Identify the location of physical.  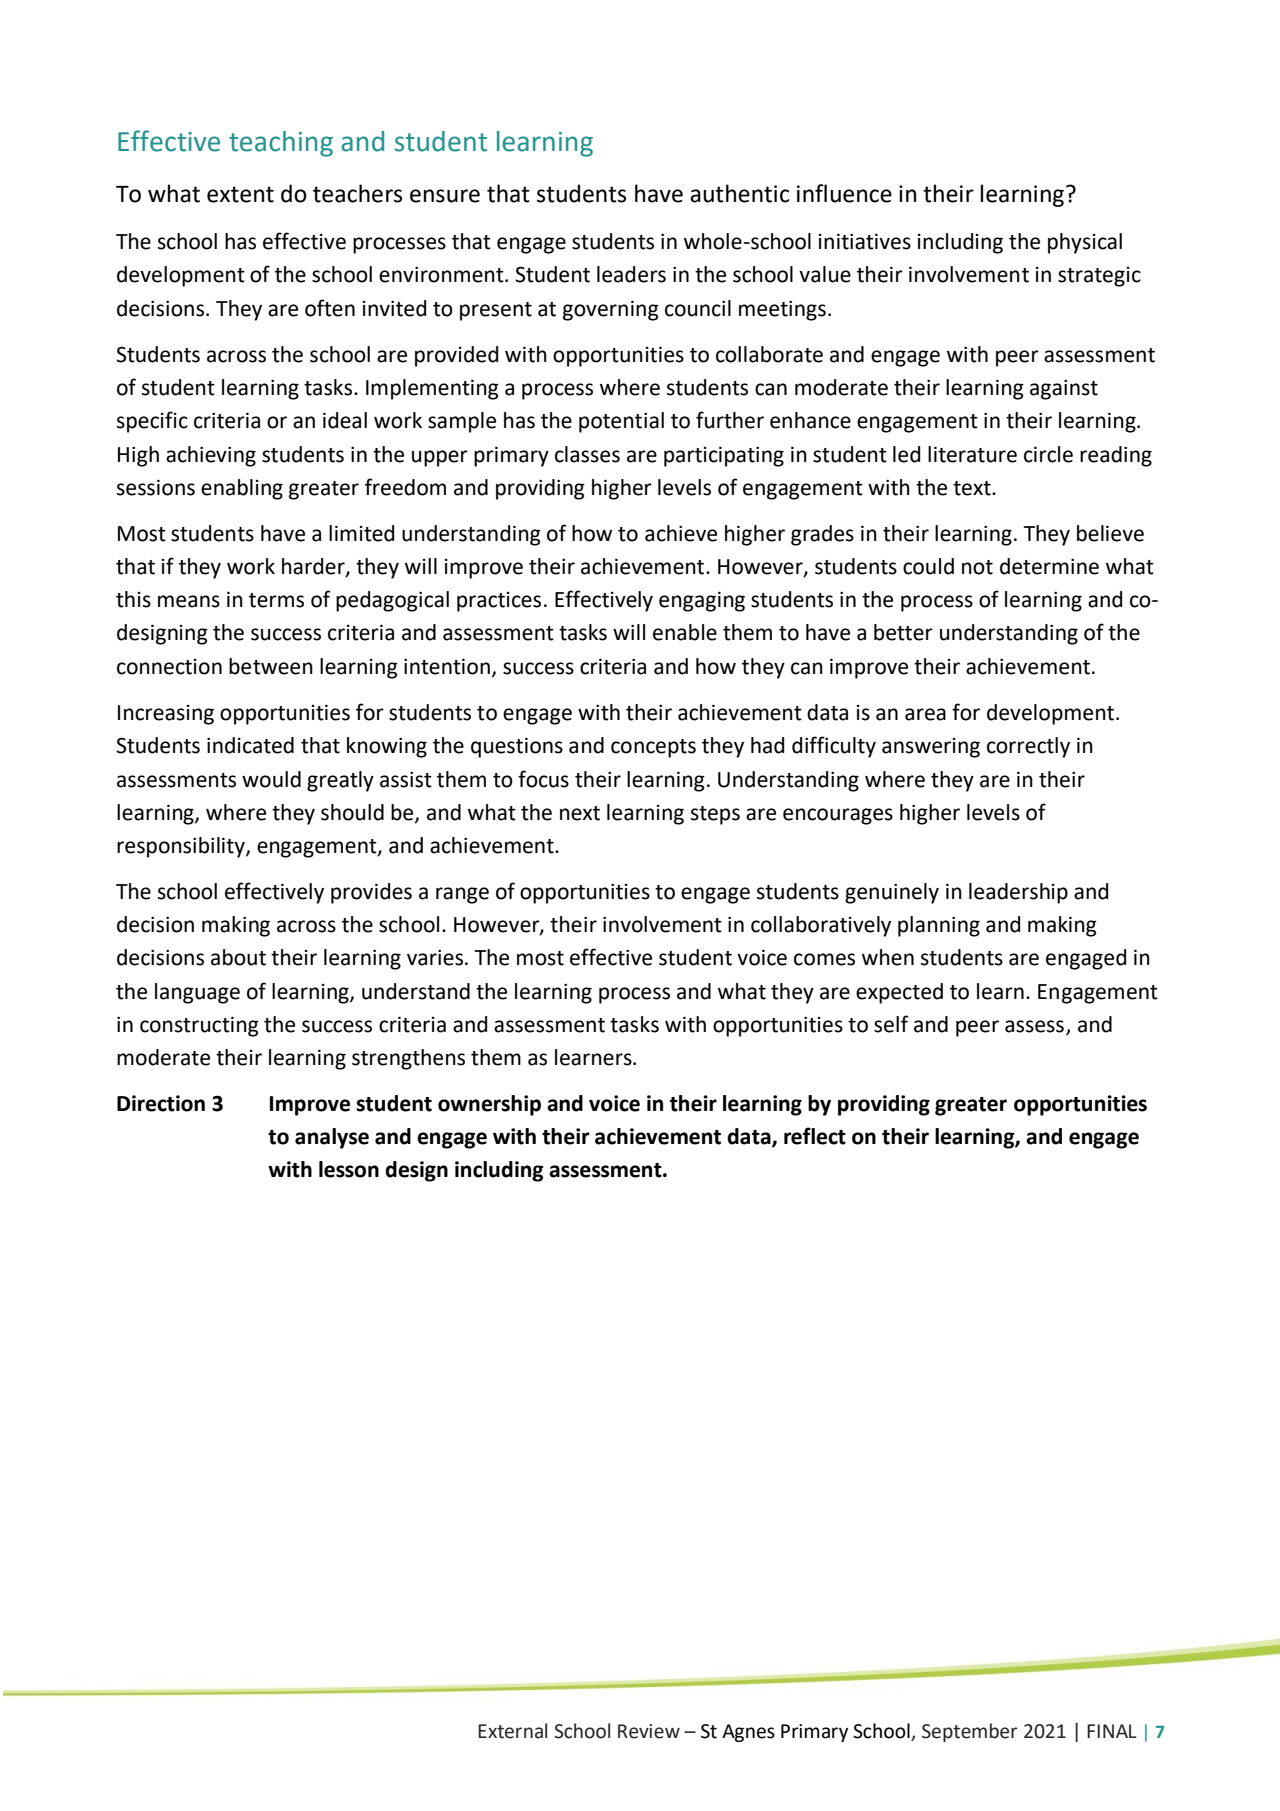
(1085, 243).
